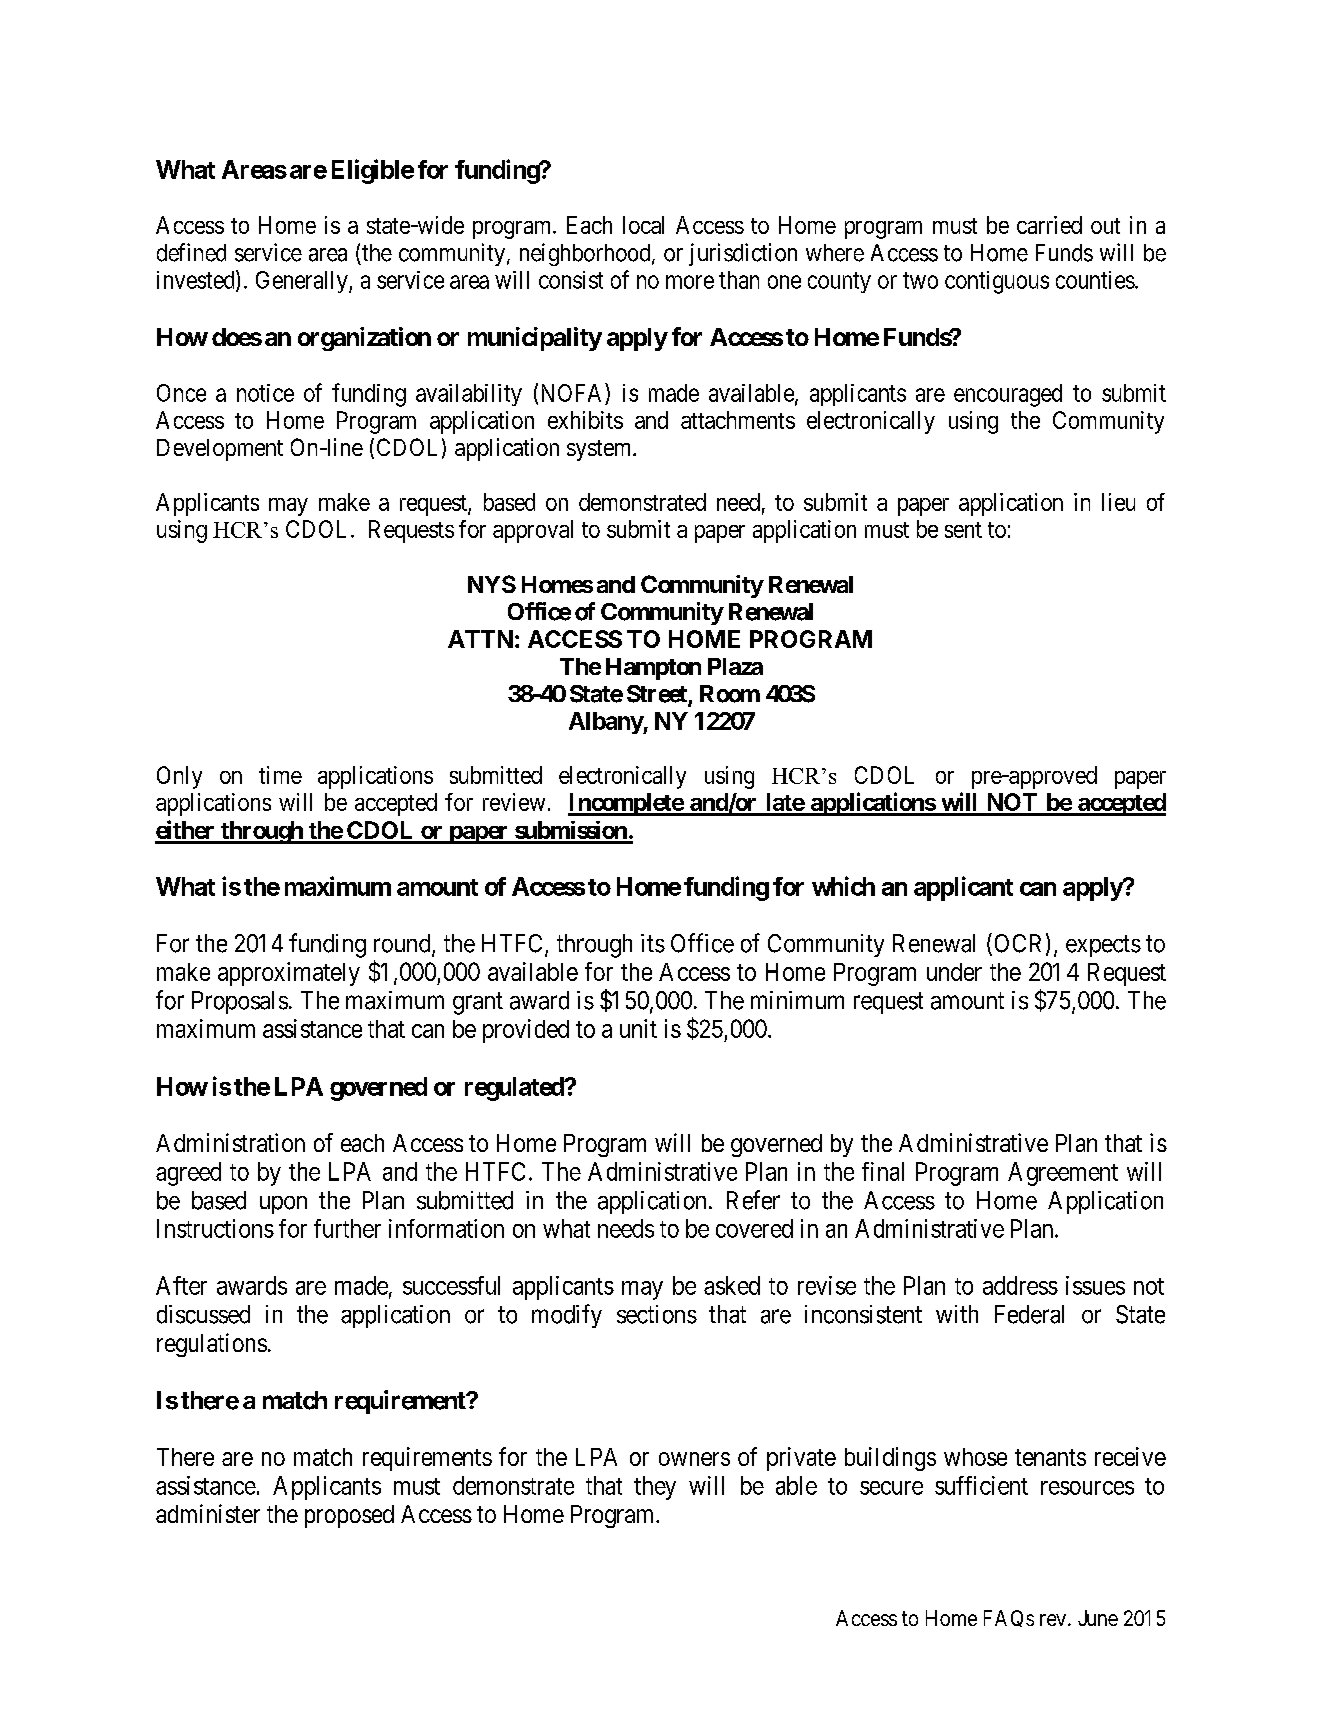 Image resolution: width=1321 pixels, height=1709 pixels. Describe the element at coordinates (303, 282) in the page. I see `Generally` at that location.
